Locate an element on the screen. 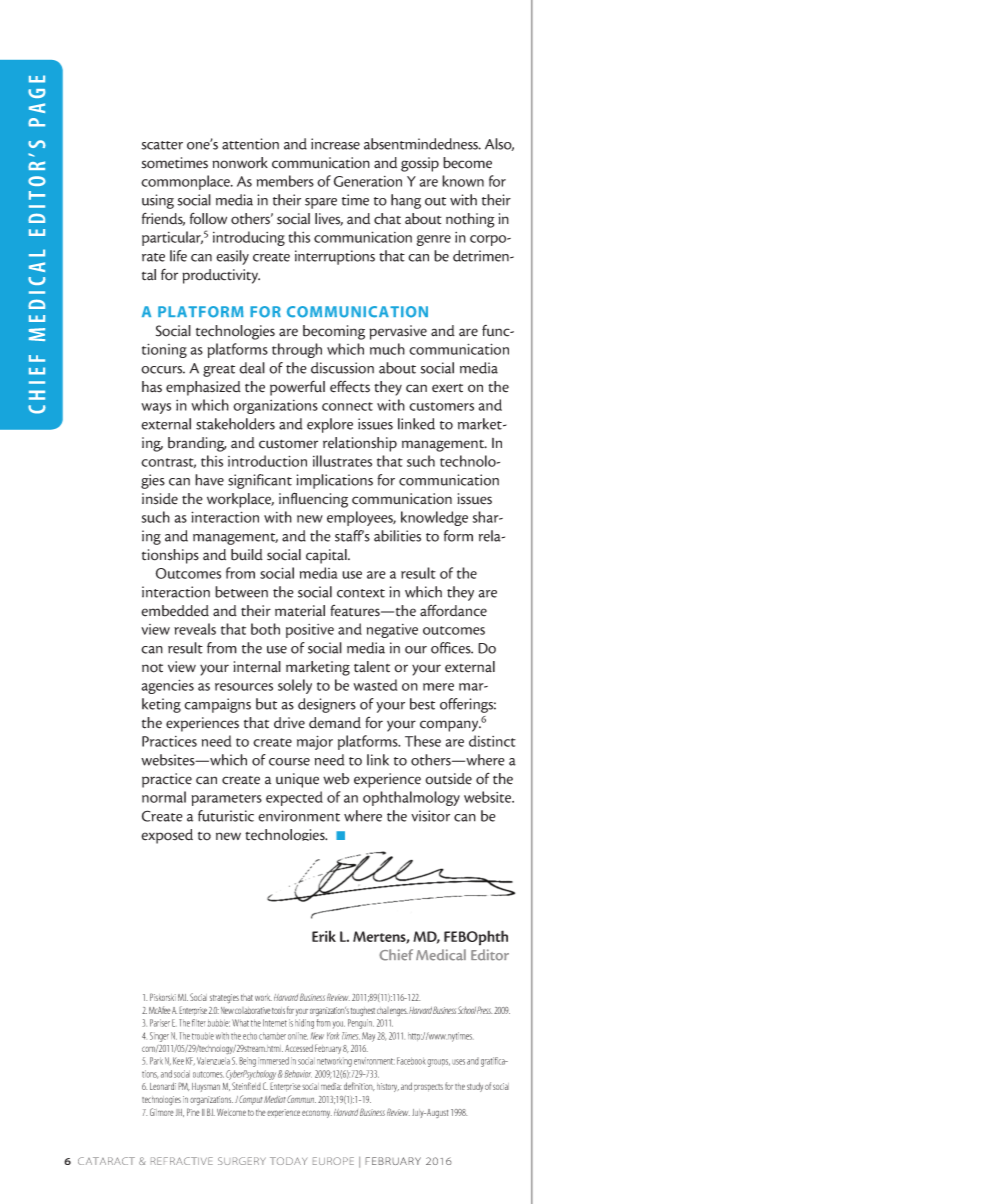 The width and height of the screenshot is (1007, 1204). members is located at coordinates (285, 181).
